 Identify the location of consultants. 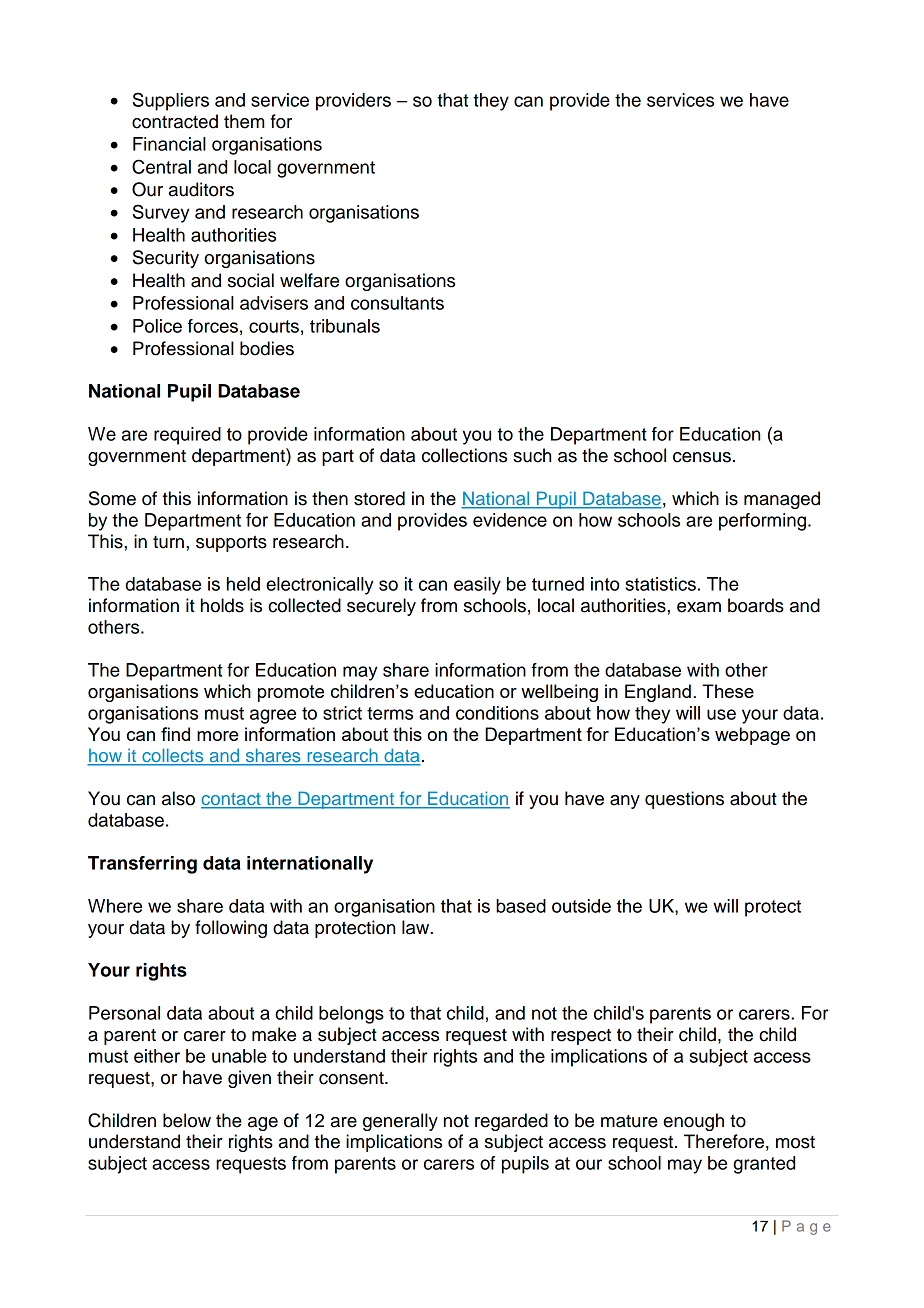
(397, 303).
